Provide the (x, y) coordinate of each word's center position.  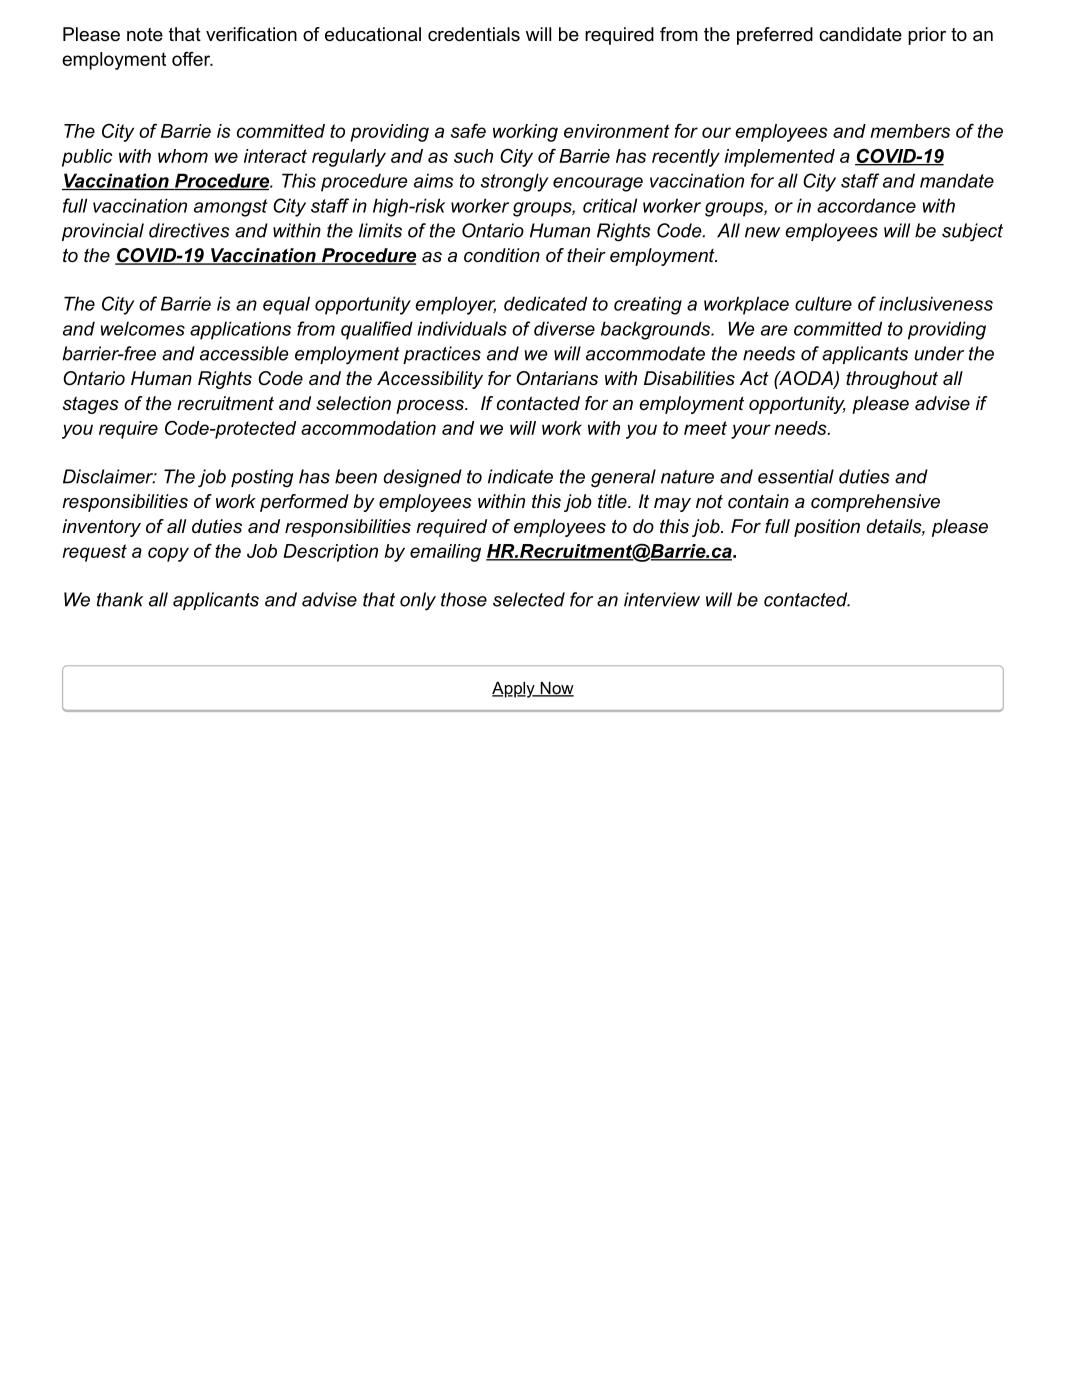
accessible (244, 353)
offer (192, 59)
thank (120, 599)
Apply (514, 690)
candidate (860, 34)
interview (662, 599)
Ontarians (557, 378)
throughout (892, 380)
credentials (474, 34)
